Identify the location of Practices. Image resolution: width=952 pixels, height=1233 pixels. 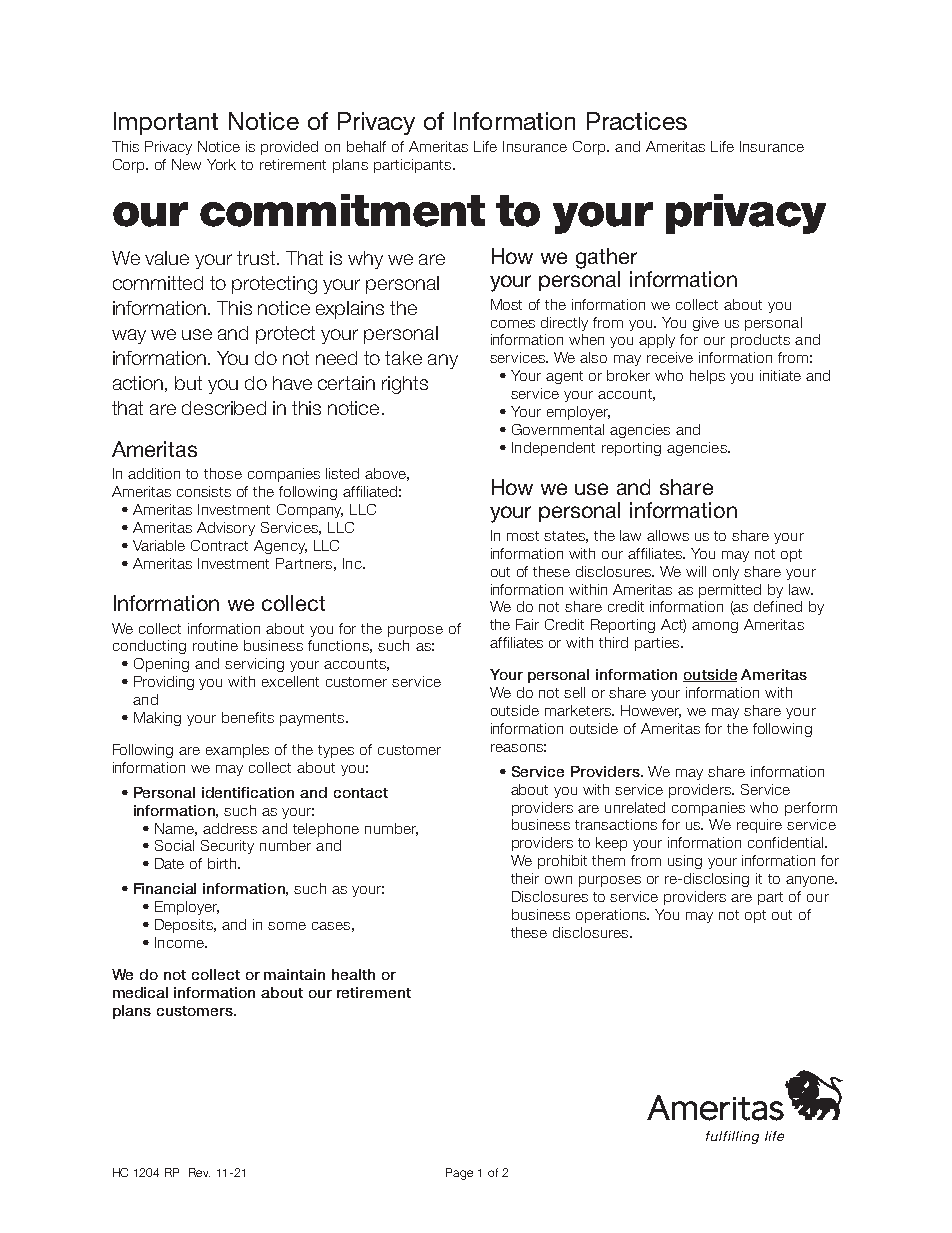
(637, 121).
